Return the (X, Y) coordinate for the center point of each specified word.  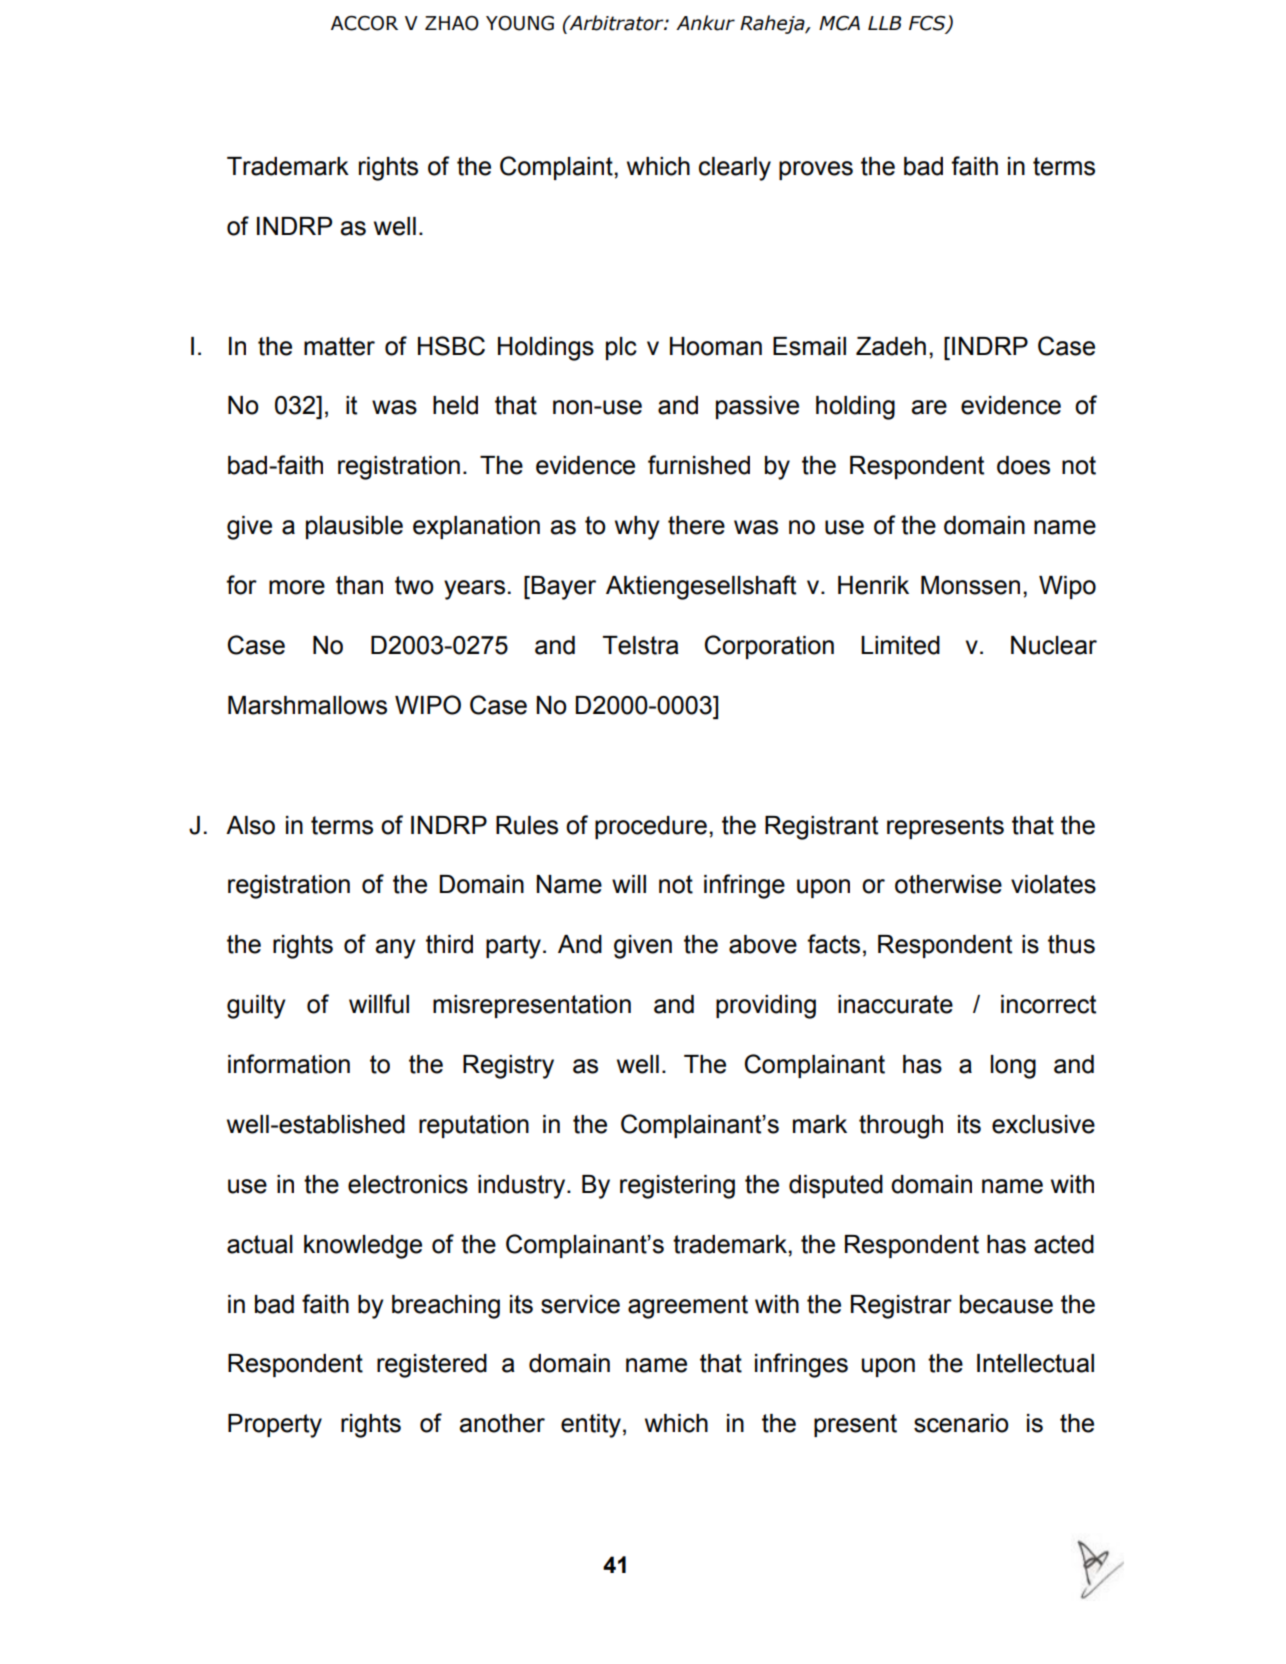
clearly (735, 169)
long (1013, 1067)
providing (766, 1007)
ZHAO (452, 23)
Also (250, 825)
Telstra (641, 645)
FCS (928, 24)
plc (621, 348)
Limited (900, 645)
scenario (961, 1423)
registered (432, 1366)
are (929, 407)
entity (591, 1426)
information (289, 1064)
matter (339, 346)
